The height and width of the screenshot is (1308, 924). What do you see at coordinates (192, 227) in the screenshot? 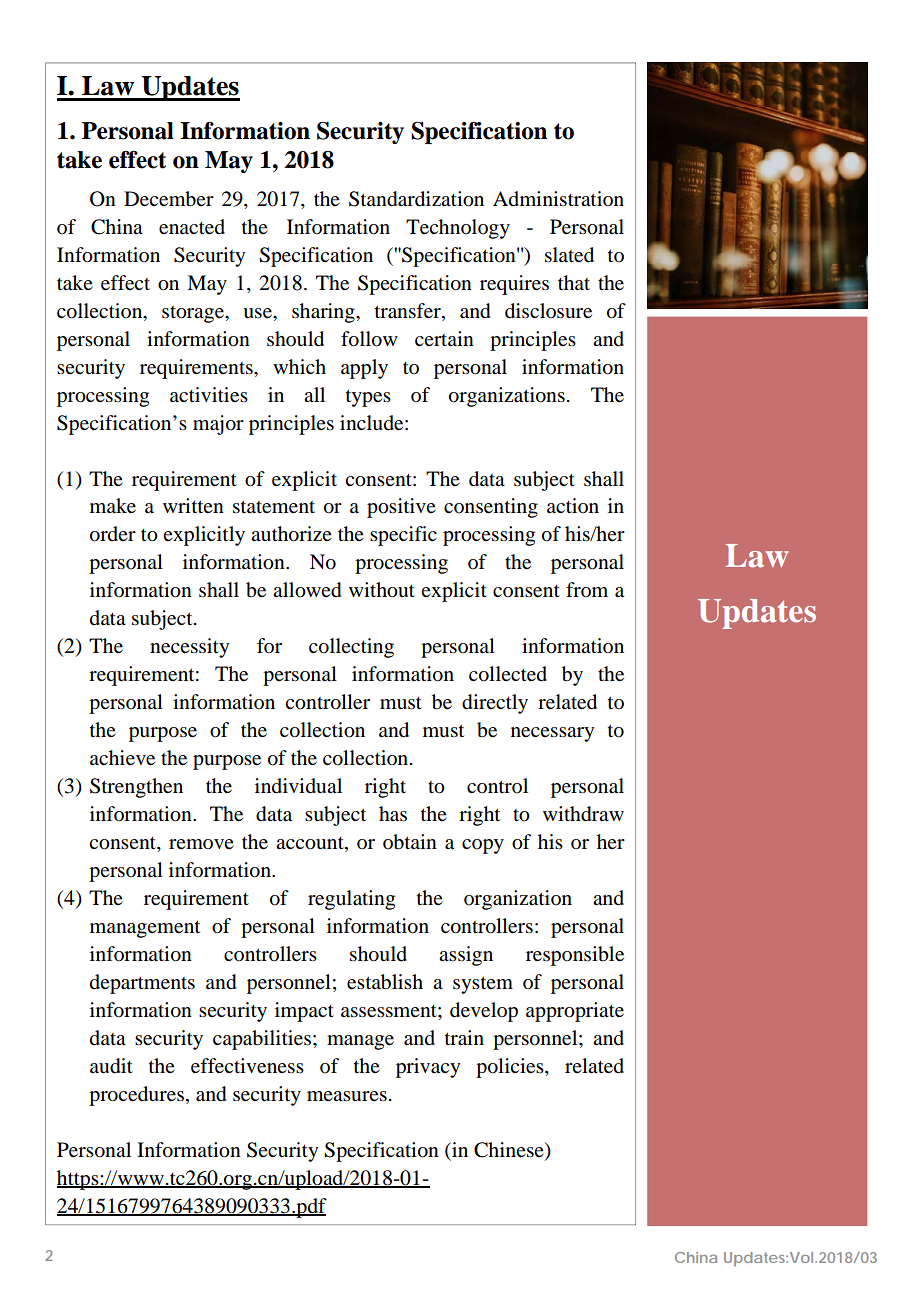
I see `enacted` at bounding box center [192, 227].
